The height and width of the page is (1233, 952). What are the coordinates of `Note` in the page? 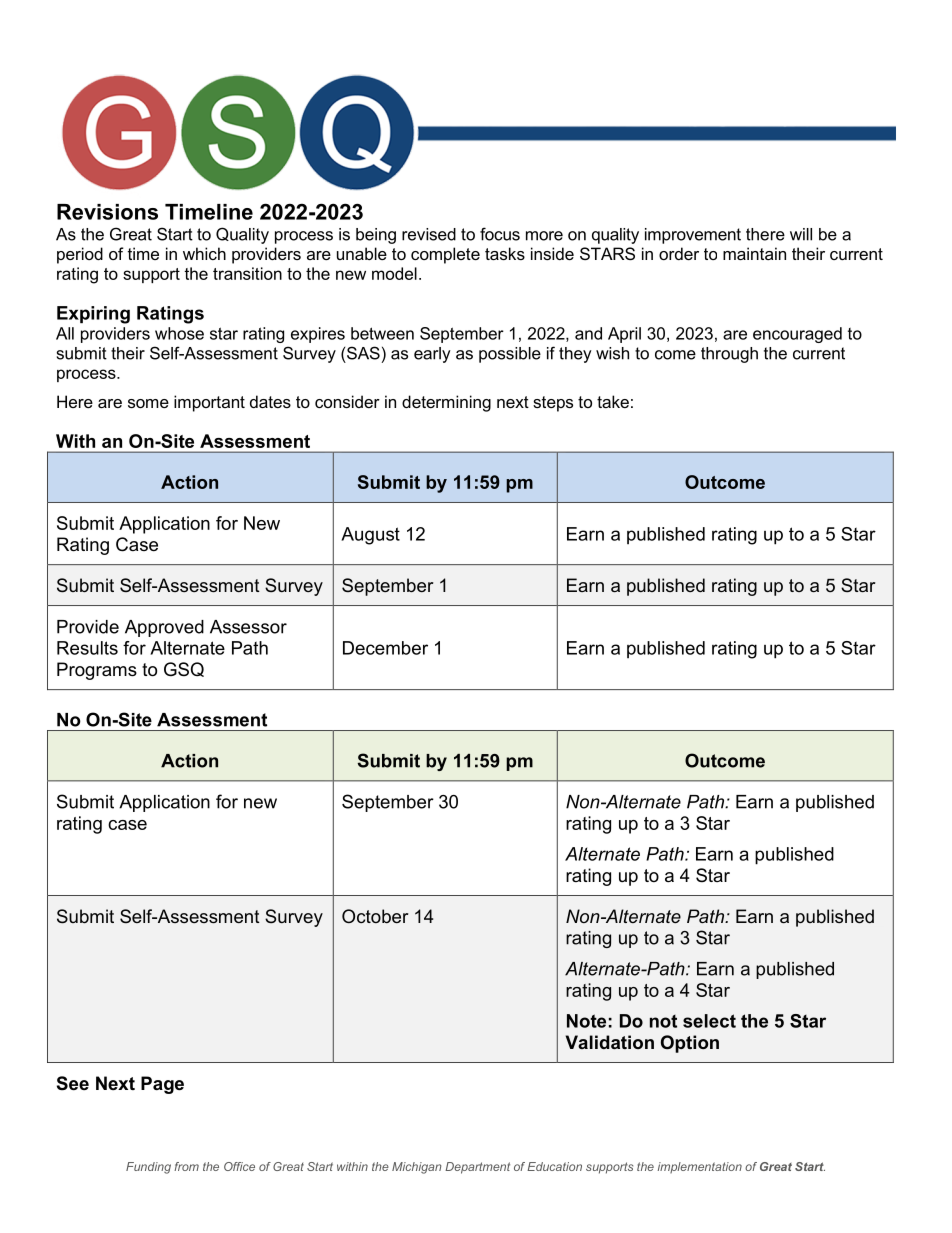 It's located at (586, 1021).
